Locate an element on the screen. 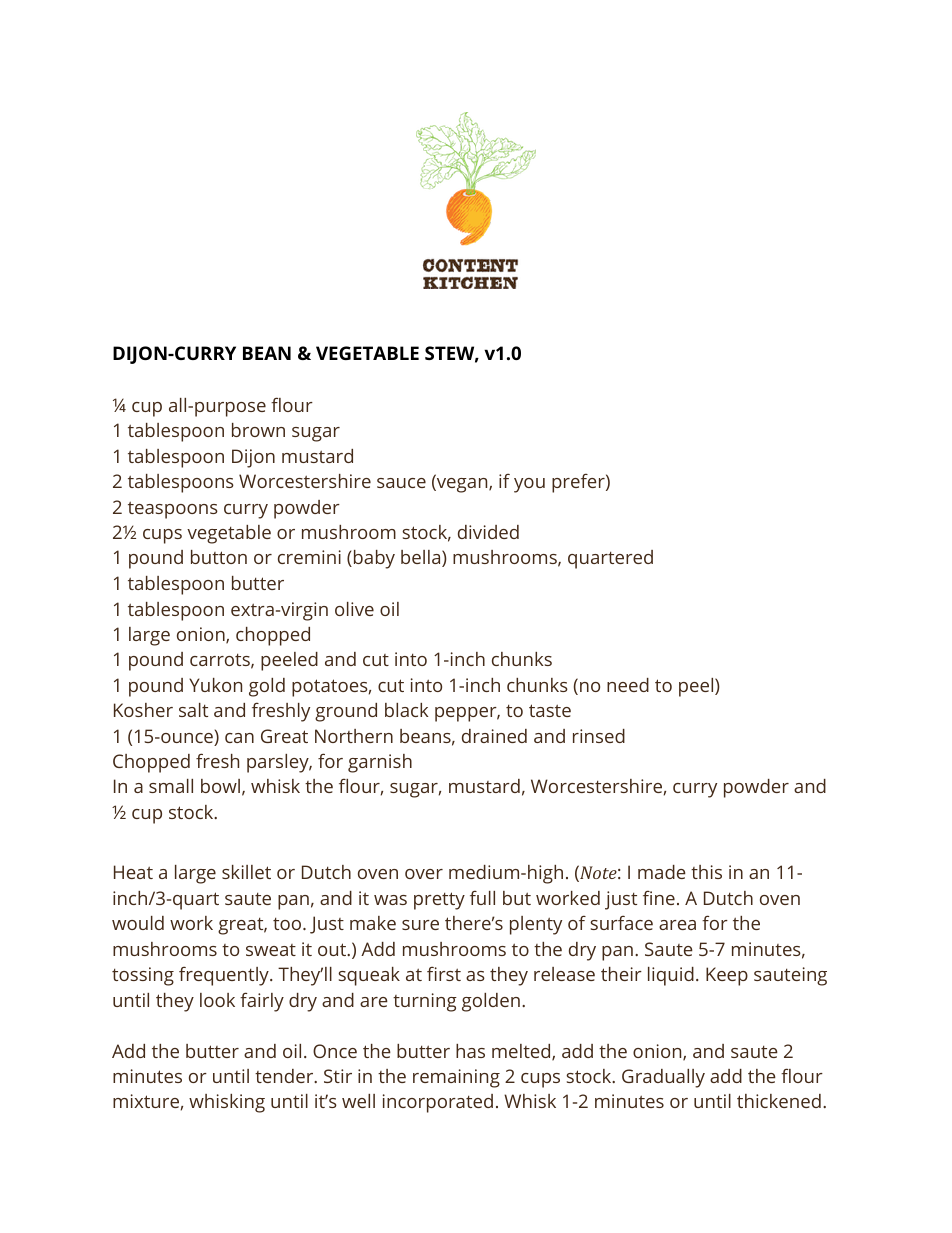  small is located at coordinates (171, 786).
